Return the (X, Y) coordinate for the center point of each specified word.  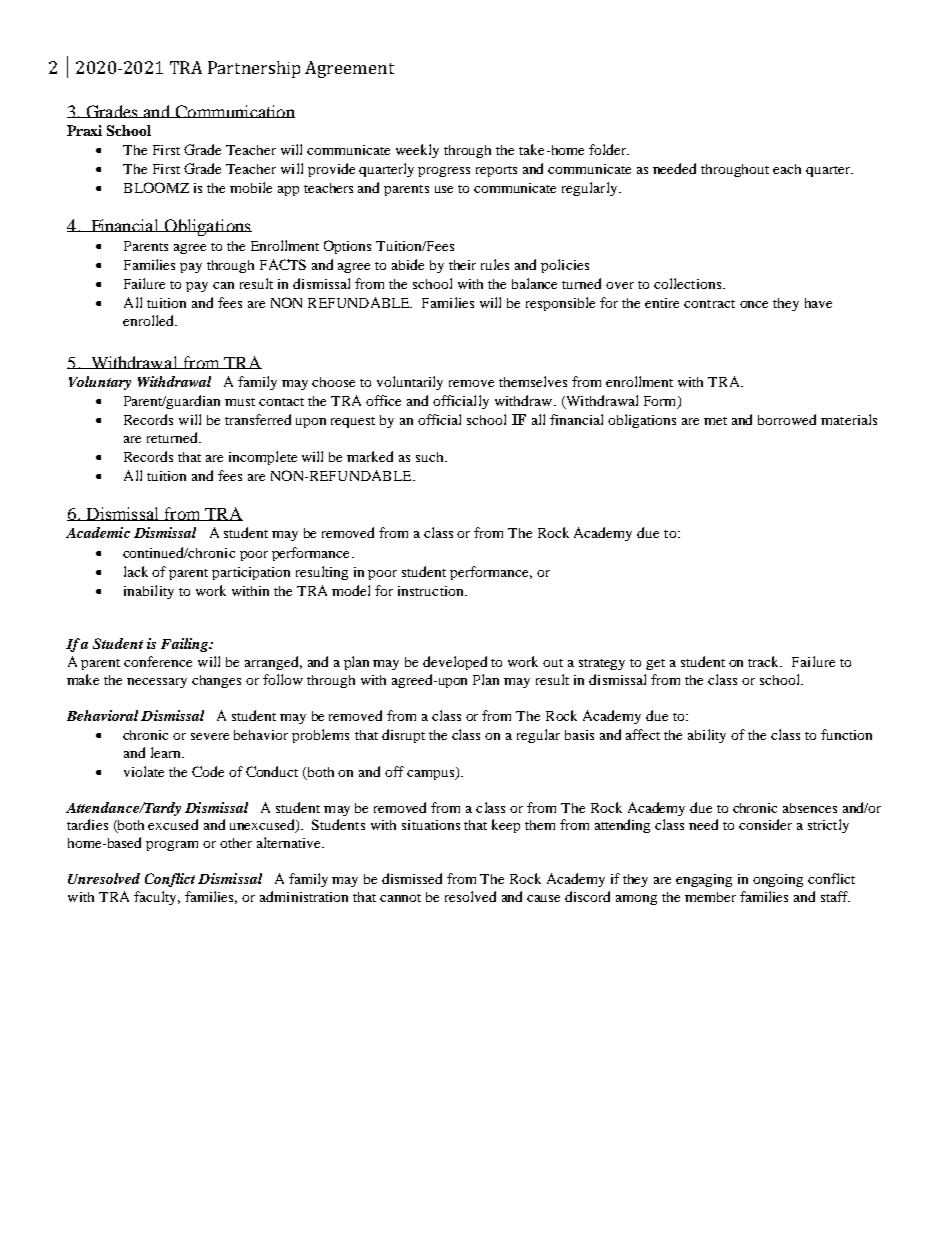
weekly (417, 151)
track (765, 661)
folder (609, 149)
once (754, 304)
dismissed (412, 878)
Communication (234, 111)
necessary (157, 683)
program (172, 846)
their (462, 265)
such (431, 457)
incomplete (263, 458)
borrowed (787, 419)
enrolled (150, 320)
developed (455, 663)
